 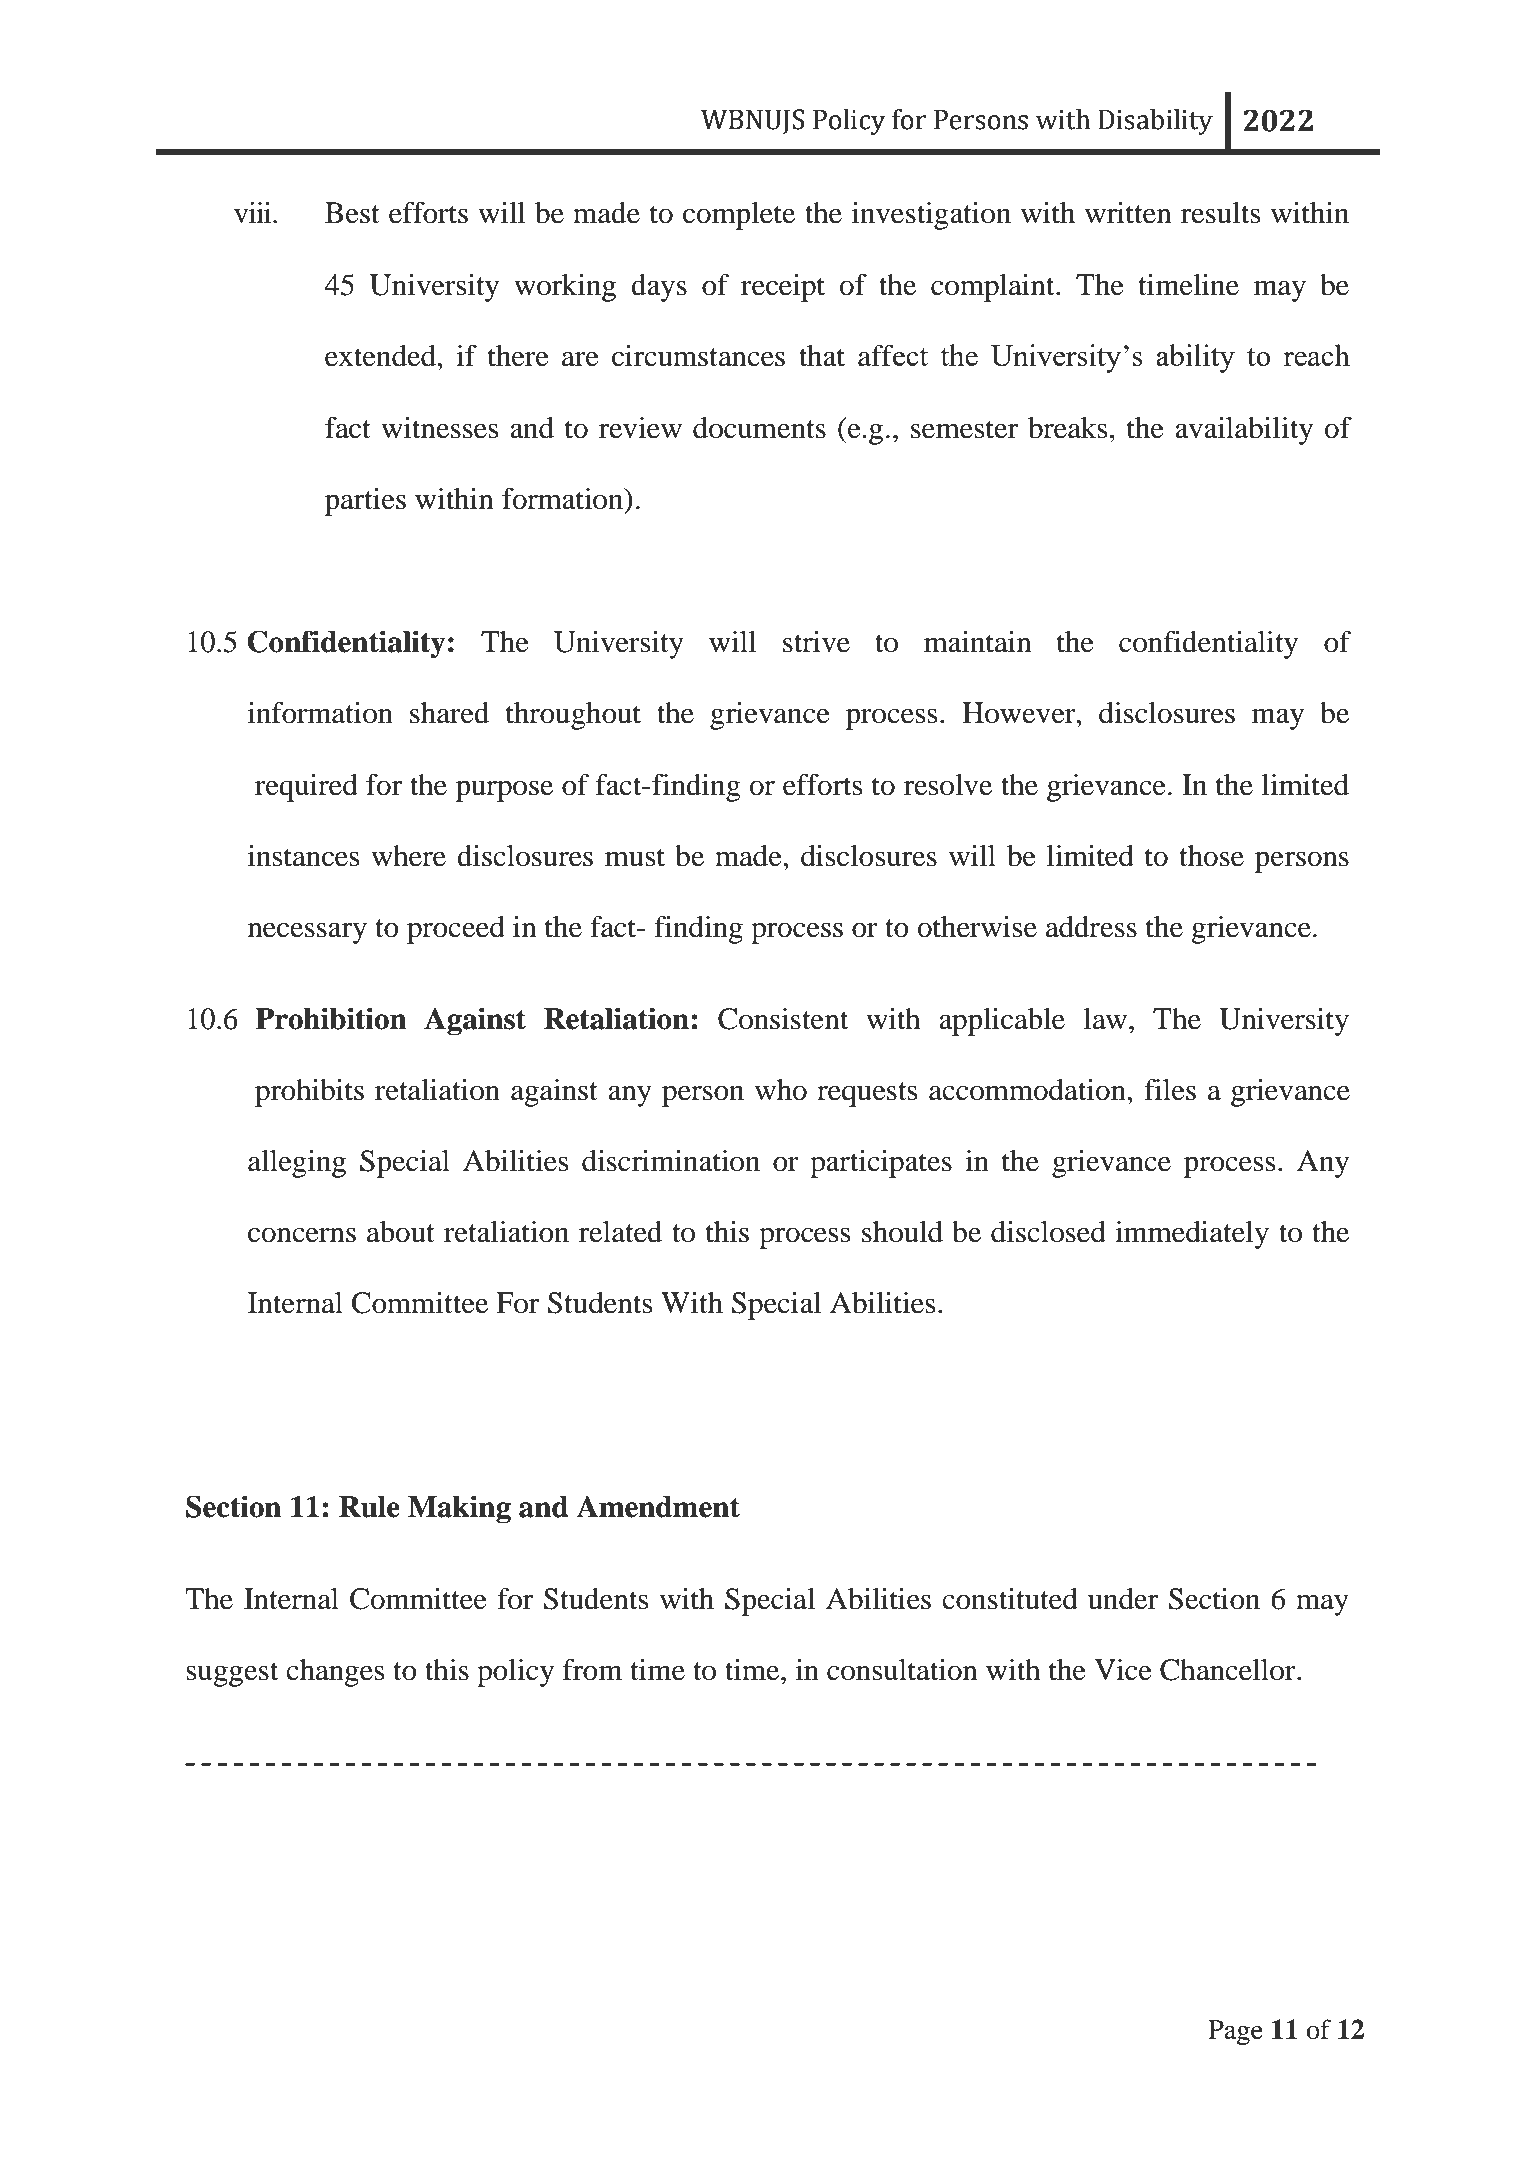 I want to click on changes, so click(x=335, y=1673).
